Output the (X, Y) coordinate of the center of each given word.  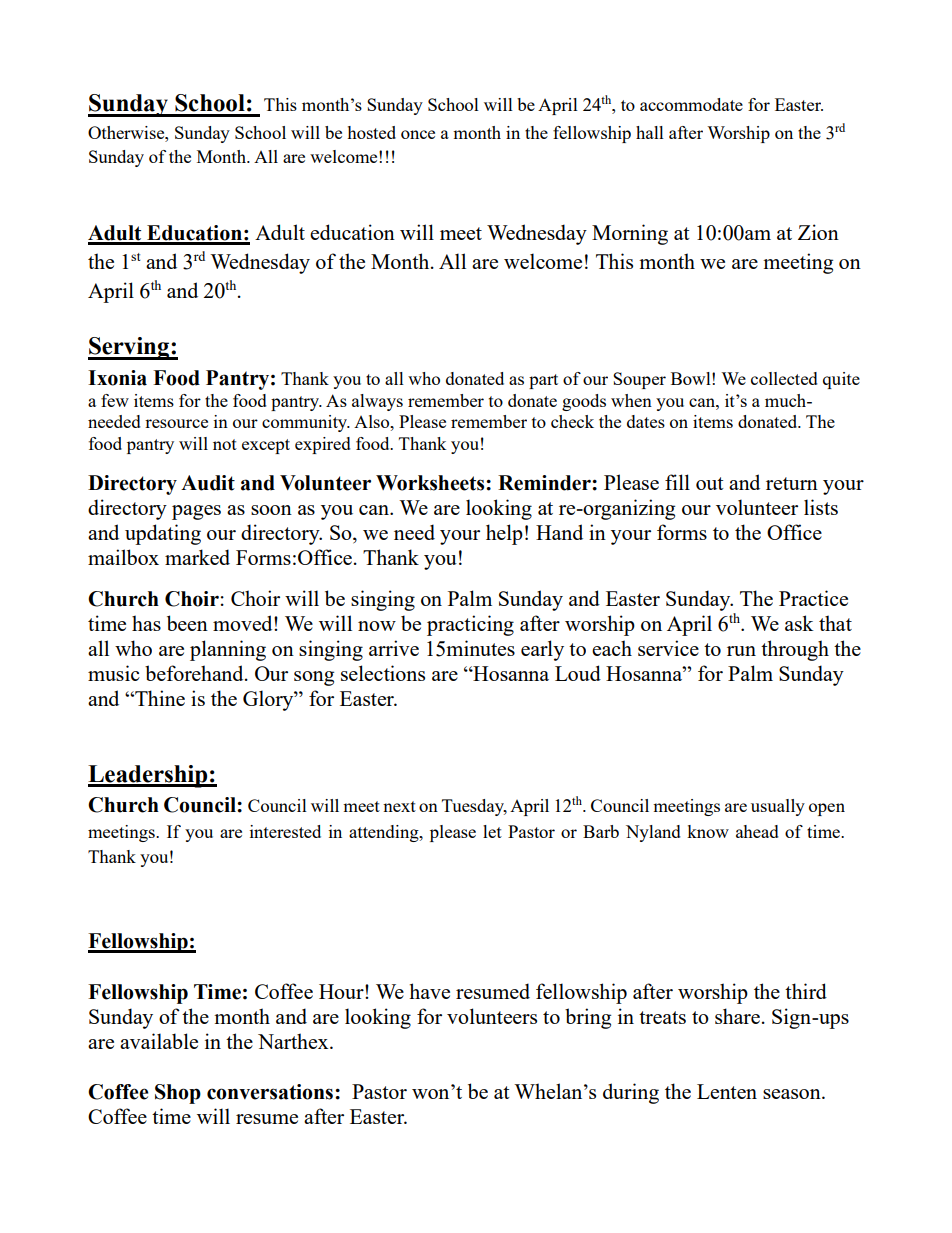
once (418, 134)
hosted (371, 132)
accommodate (691, 104)
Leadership (149, 776)
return (792, 483)
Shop (178, 1094)
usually (778, 807)
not (225, 444)
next (399, 806)
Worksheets (431, 483)
